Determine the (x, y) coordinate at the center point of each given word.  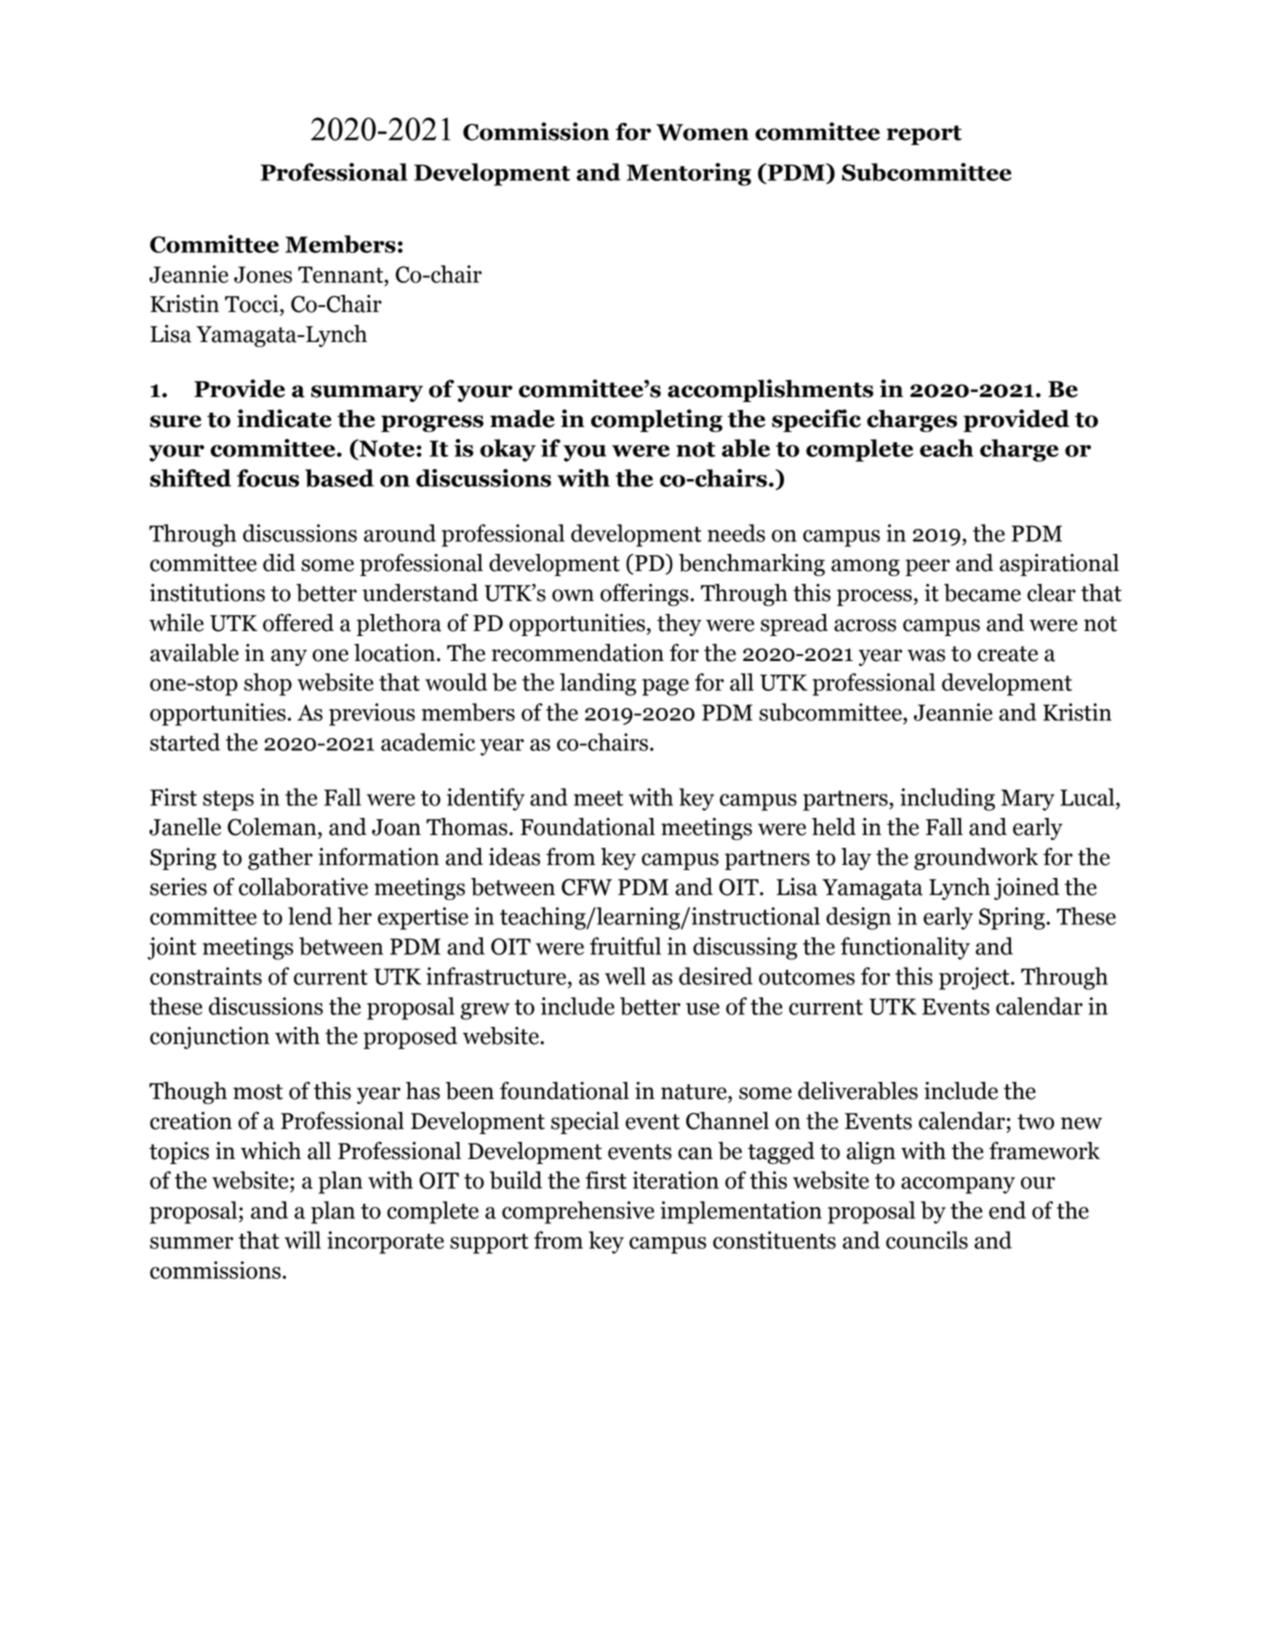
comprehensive (578, 1212)
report (924, 135)
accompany (958, 1185)
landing (598, 684)
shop (268, 684)
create (1007, 654)
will (303, 1240)
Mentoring (689, 174)
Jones (263, 274)
